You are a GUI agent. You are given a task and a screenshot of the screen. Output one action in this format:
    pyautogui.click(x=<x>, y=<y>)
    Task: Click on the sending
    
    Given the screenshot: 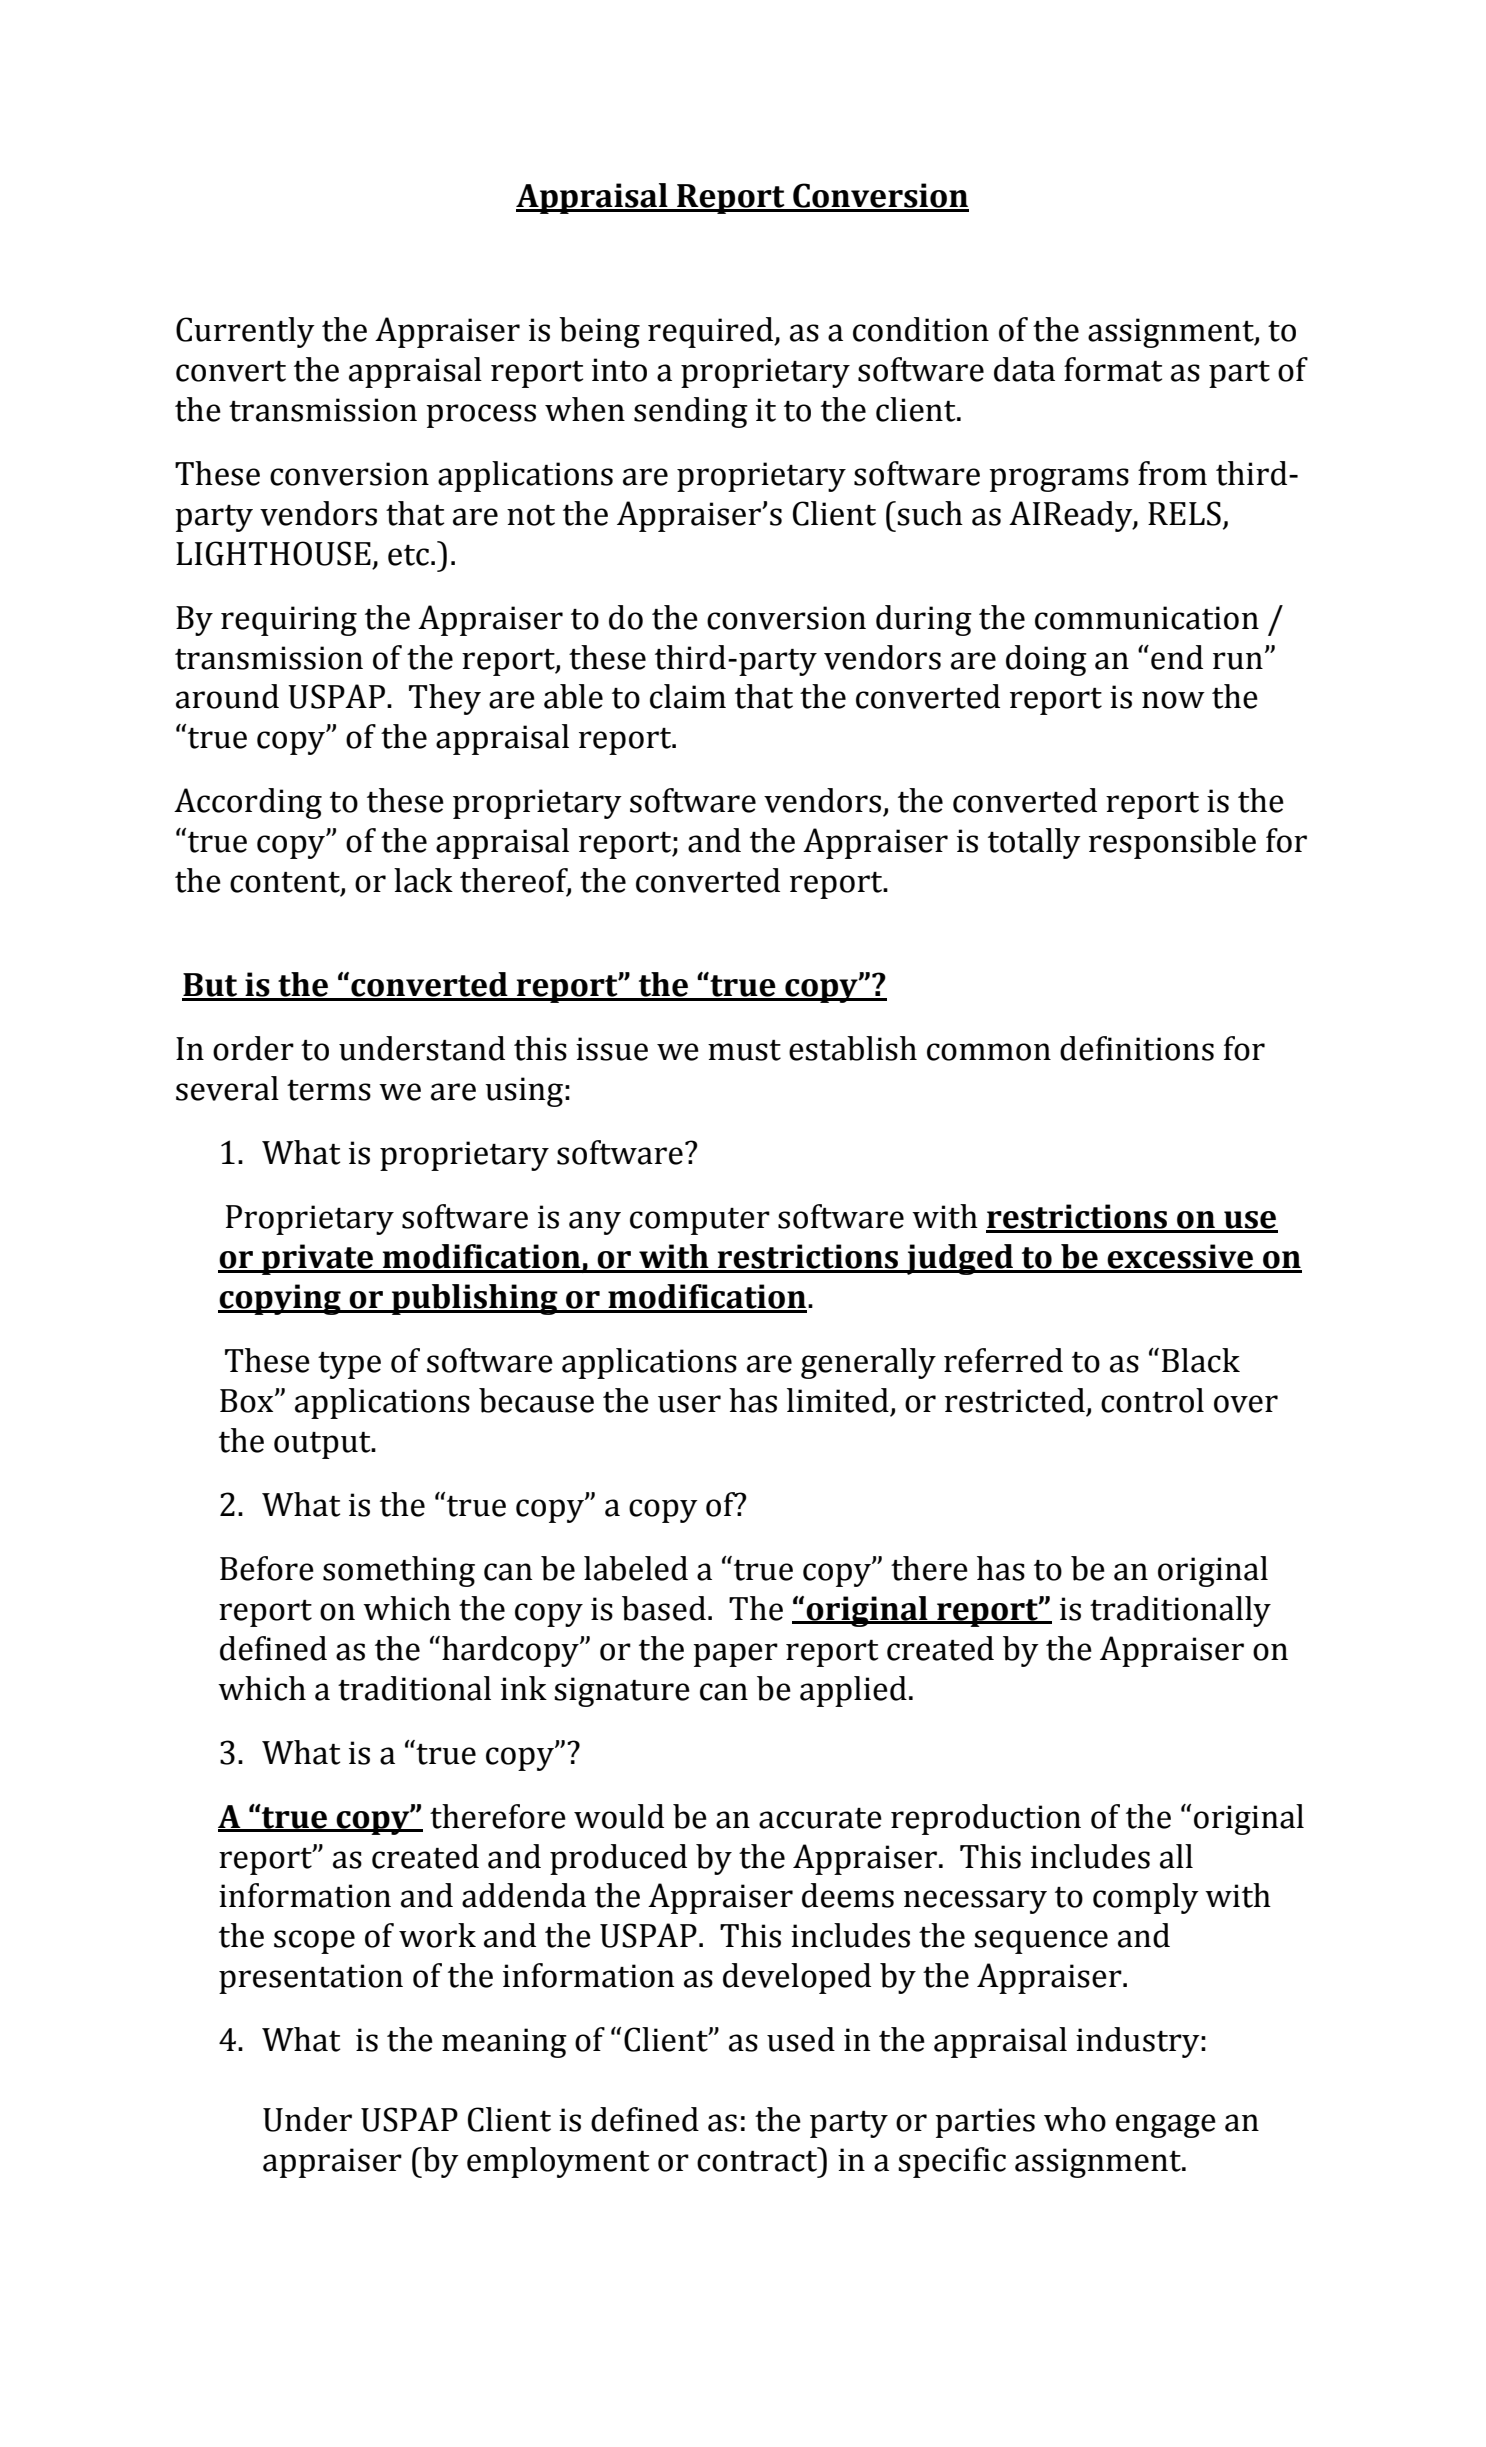 What is the action you would take?
    pyautogui.click(x=691, y=412)
